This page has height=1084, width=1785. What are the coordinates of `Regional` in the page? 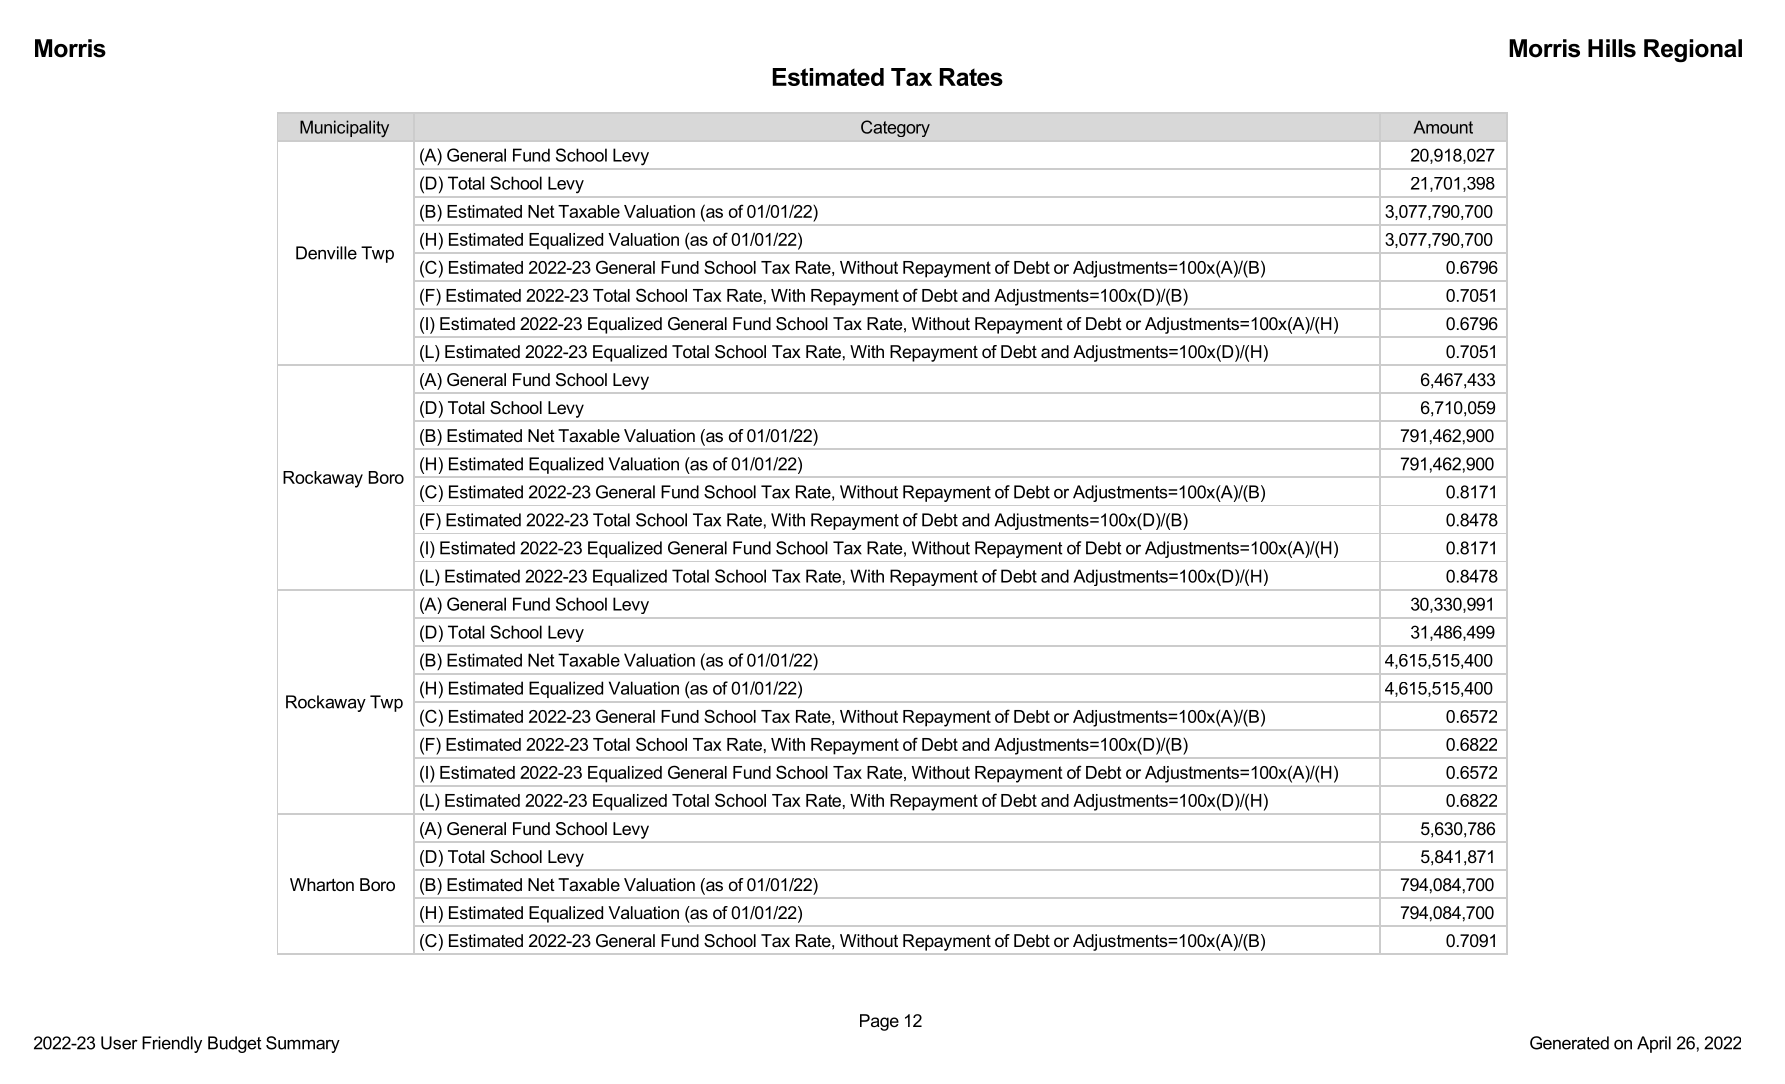 It's located at (1693, 51).
